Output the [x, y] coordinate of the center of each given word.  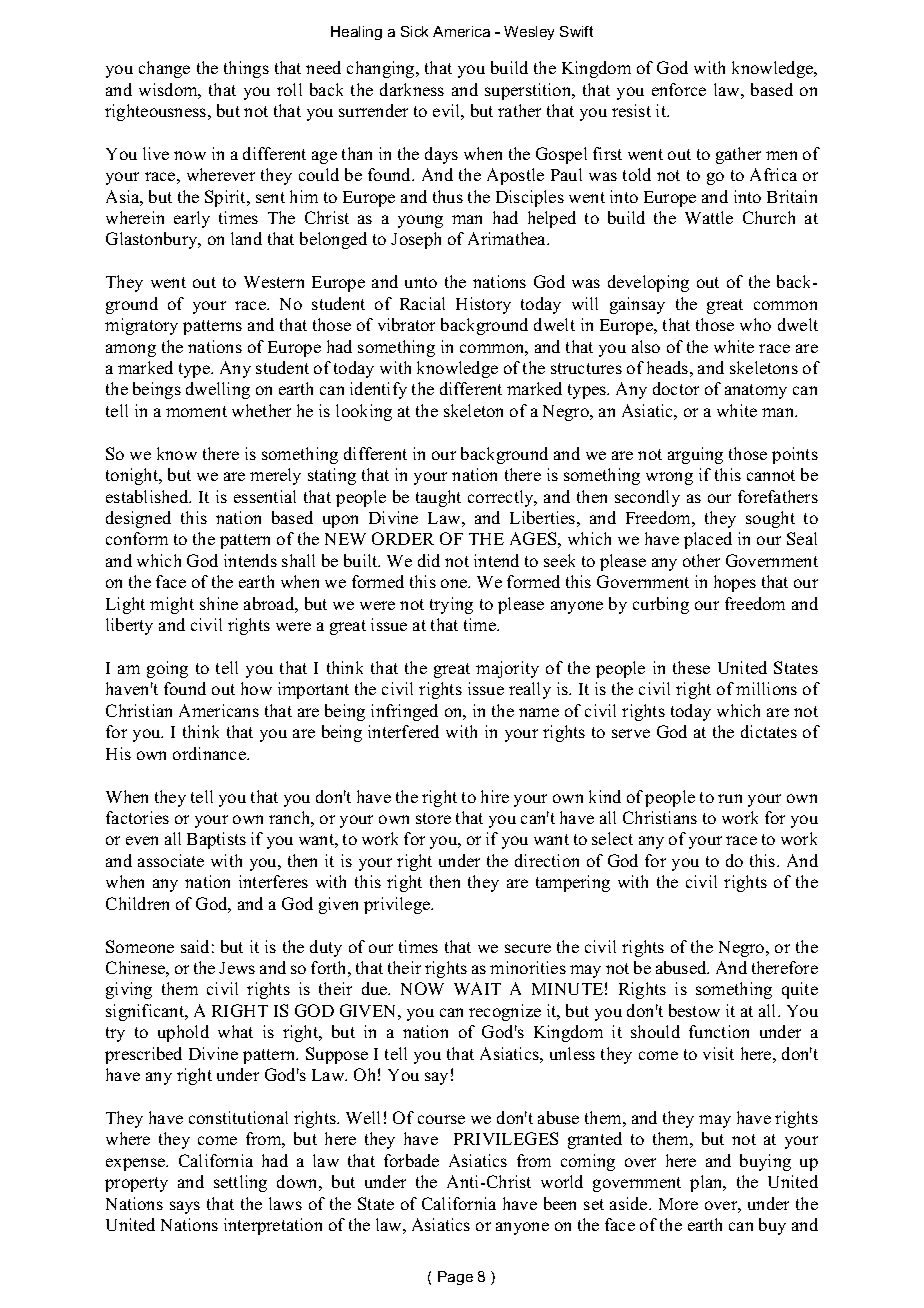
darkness [412, 89]
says [185, 1207]
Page [455, 1278]
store [433, 818]
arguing [695, 455]
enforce [679, 89]
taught [438, 498]
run [730, 798]
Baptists [216, 840]
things [246, 69]
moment [196, 411]
